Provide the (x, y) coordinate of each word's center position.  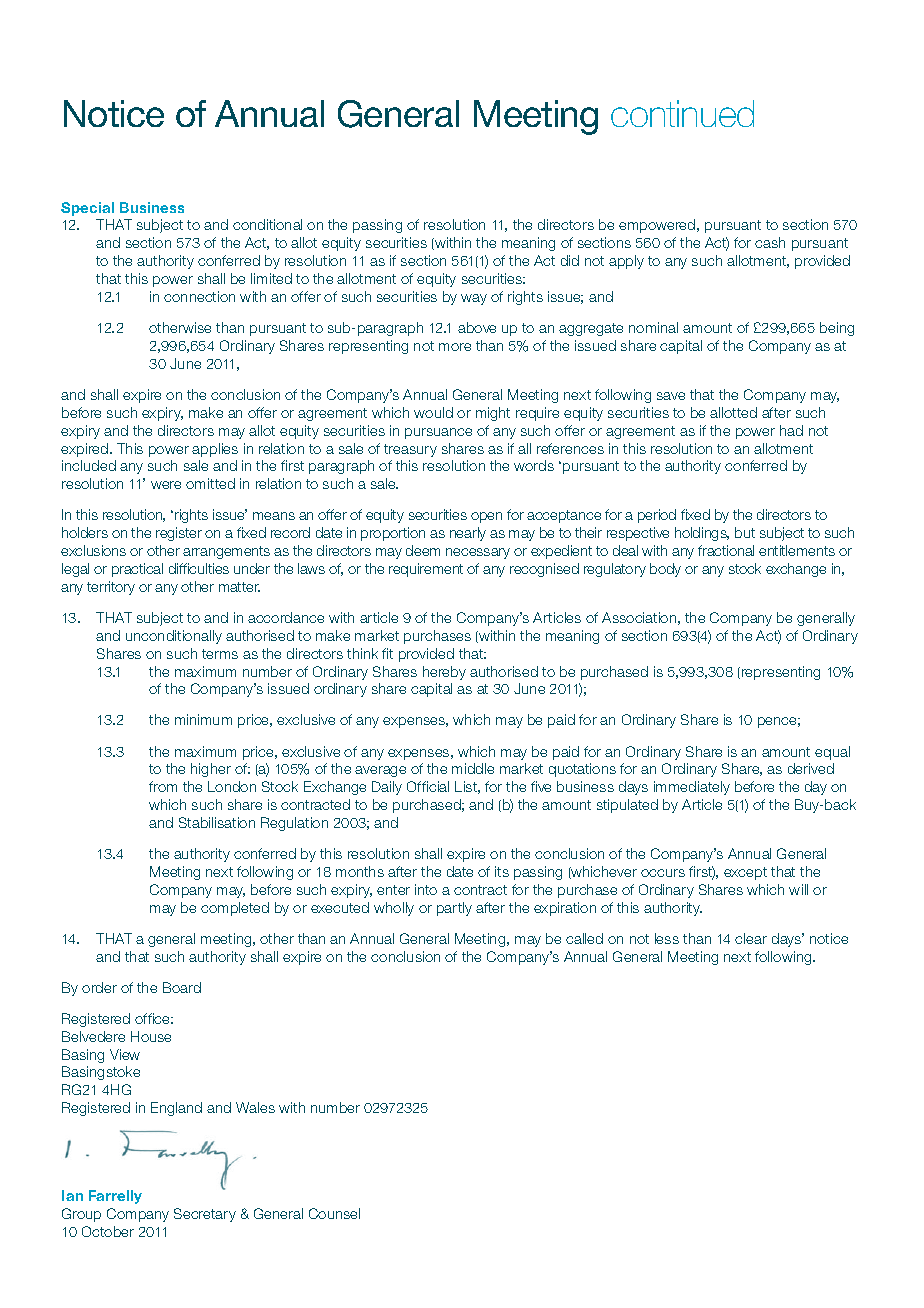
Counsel (334, 1213)
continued (682, 113)
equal (832, 753)
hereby (444, 673)
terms (220, 654)
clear (751, 938)
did (570, 260)
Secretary (205, 1215)
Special (87, 209)
